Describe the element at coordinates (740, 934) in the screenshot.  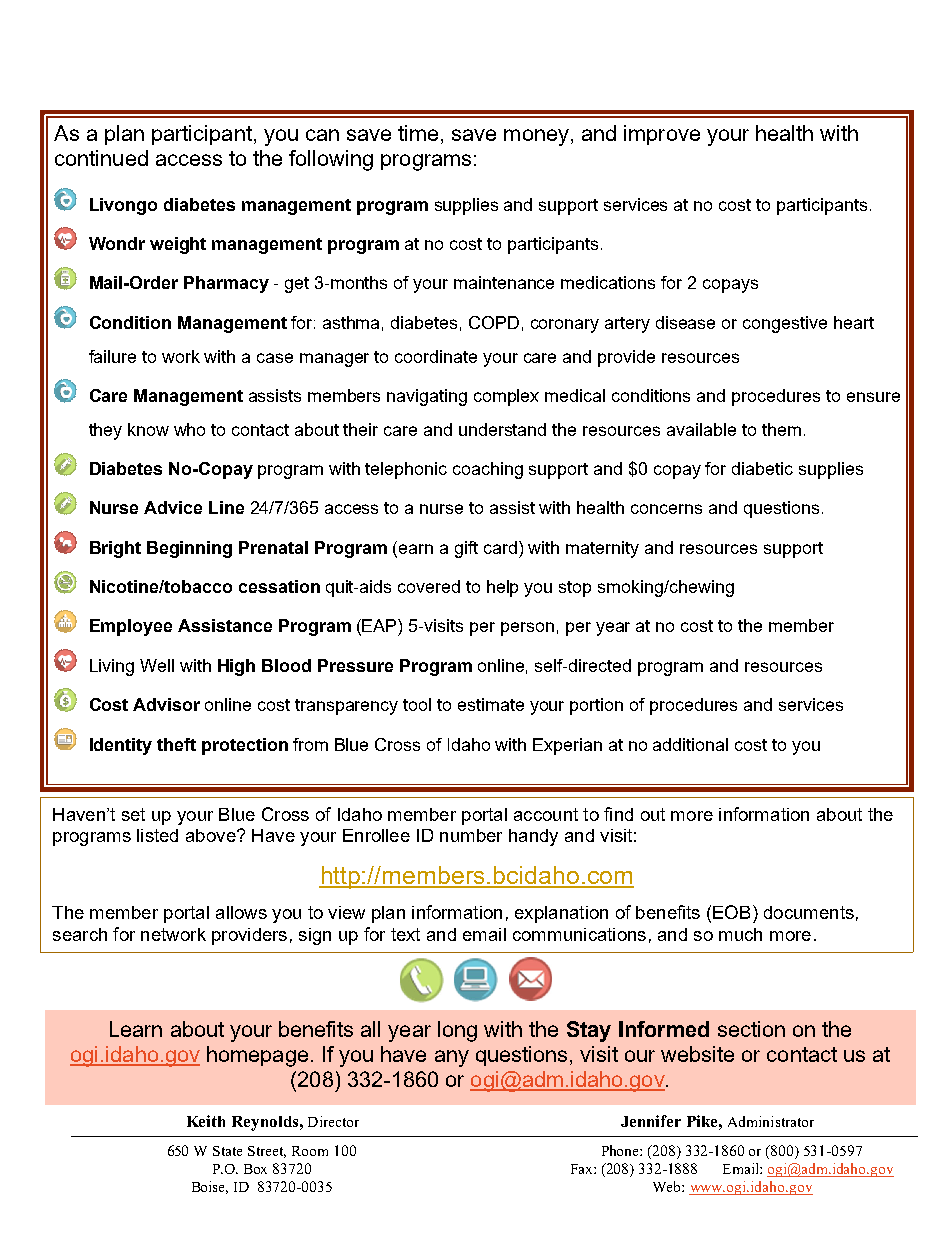
I see `much` at that location.
